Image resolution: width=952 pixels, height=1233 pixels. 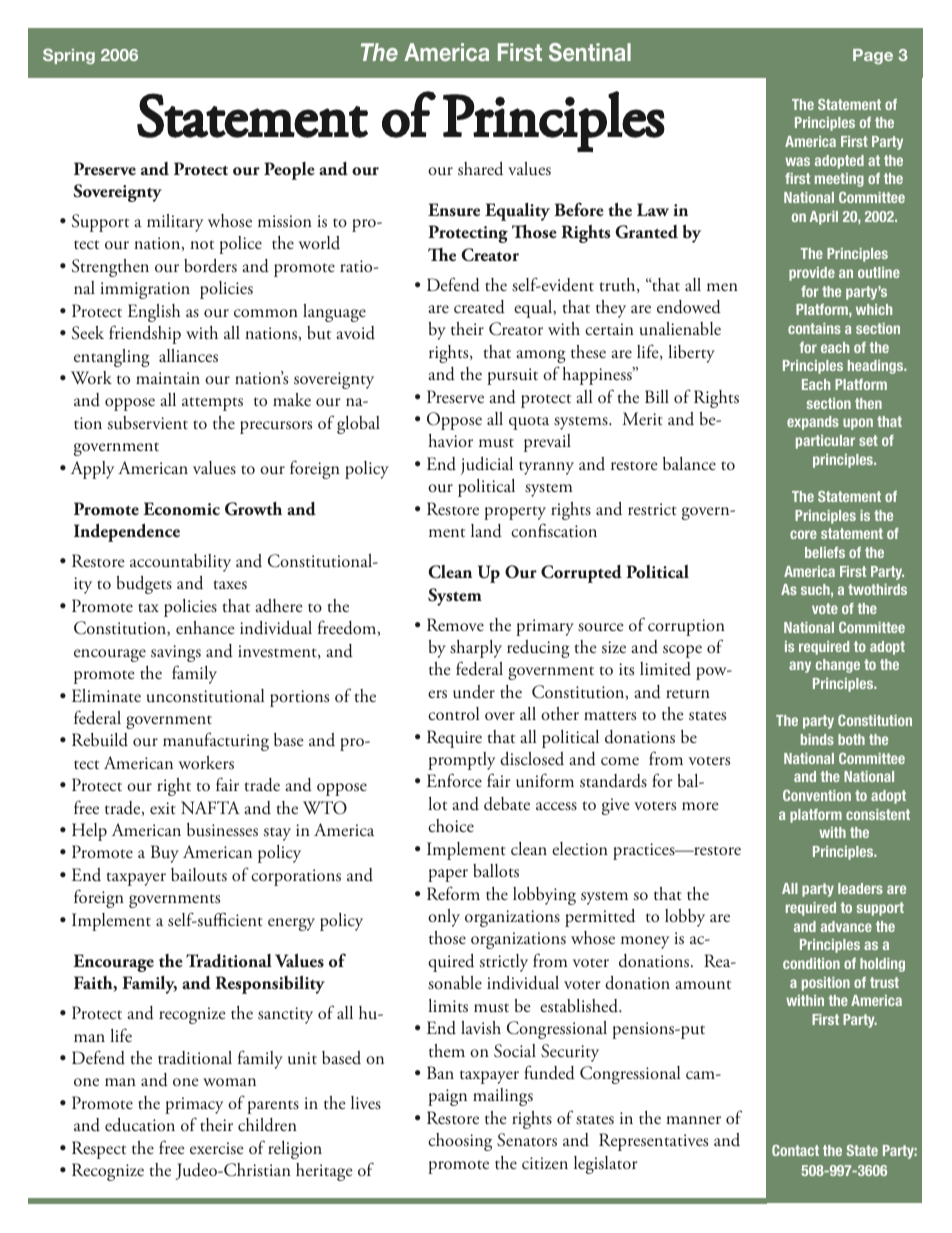 I want to click on expands, so click(x=813, y=423).
